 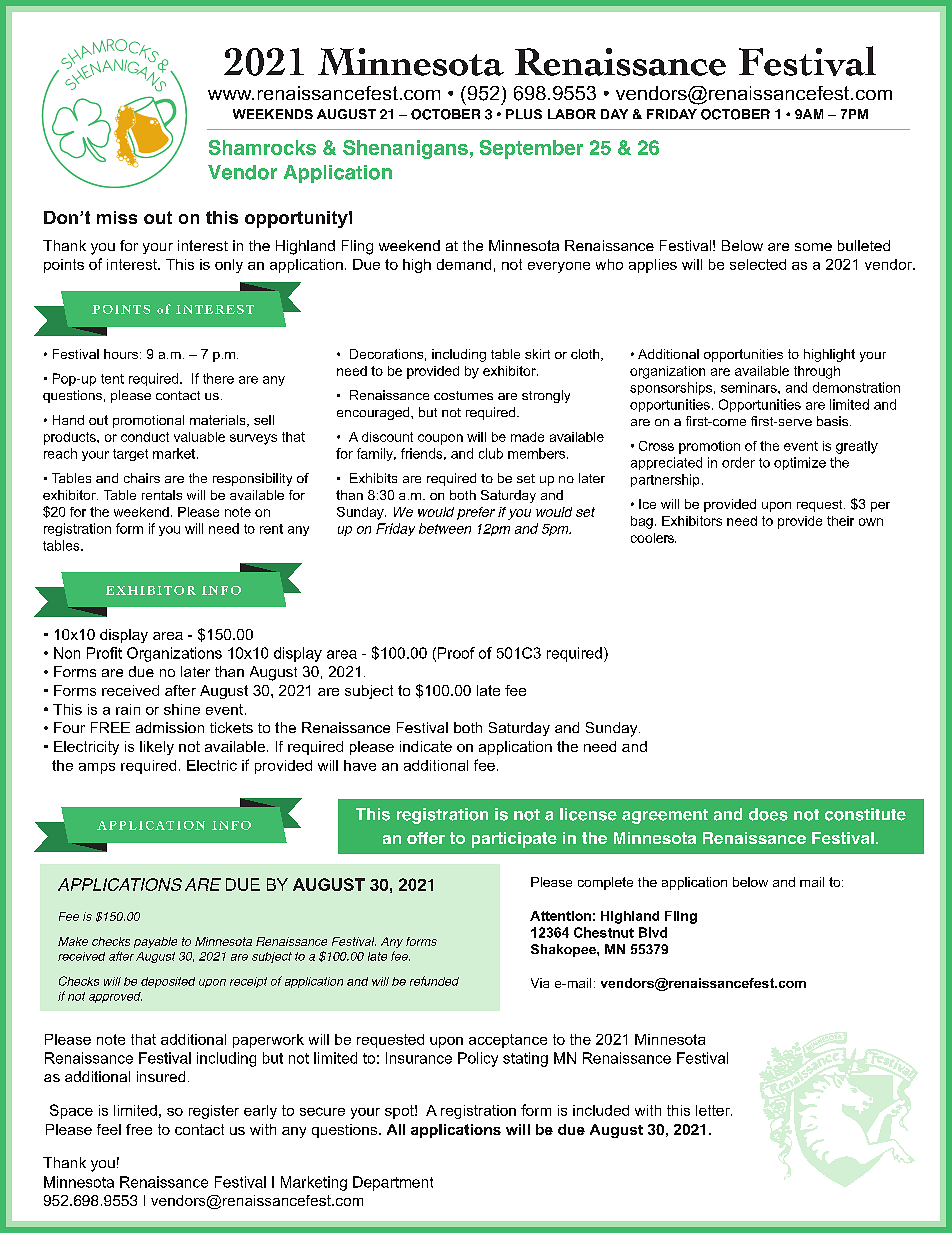 I want to click on some, so click(x=813, y=247).
